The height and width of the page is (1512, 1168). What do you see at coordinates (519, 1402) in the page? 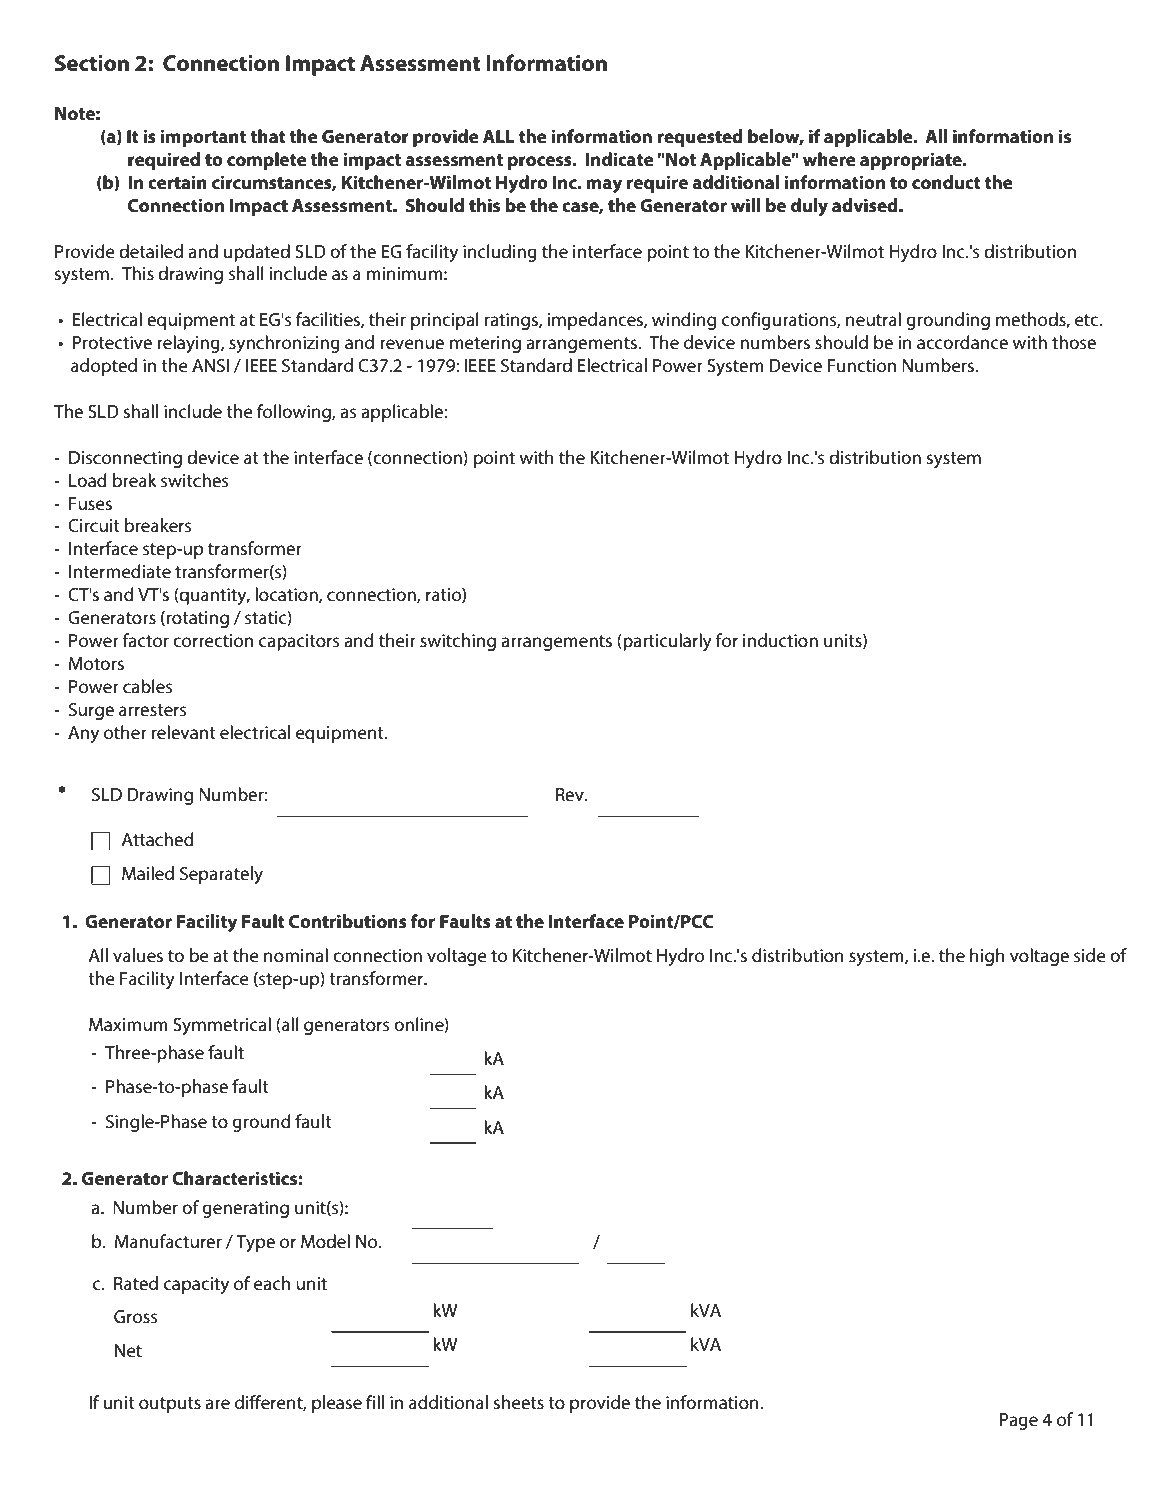
I see `sheets` at bounding box center [519, 1402].
